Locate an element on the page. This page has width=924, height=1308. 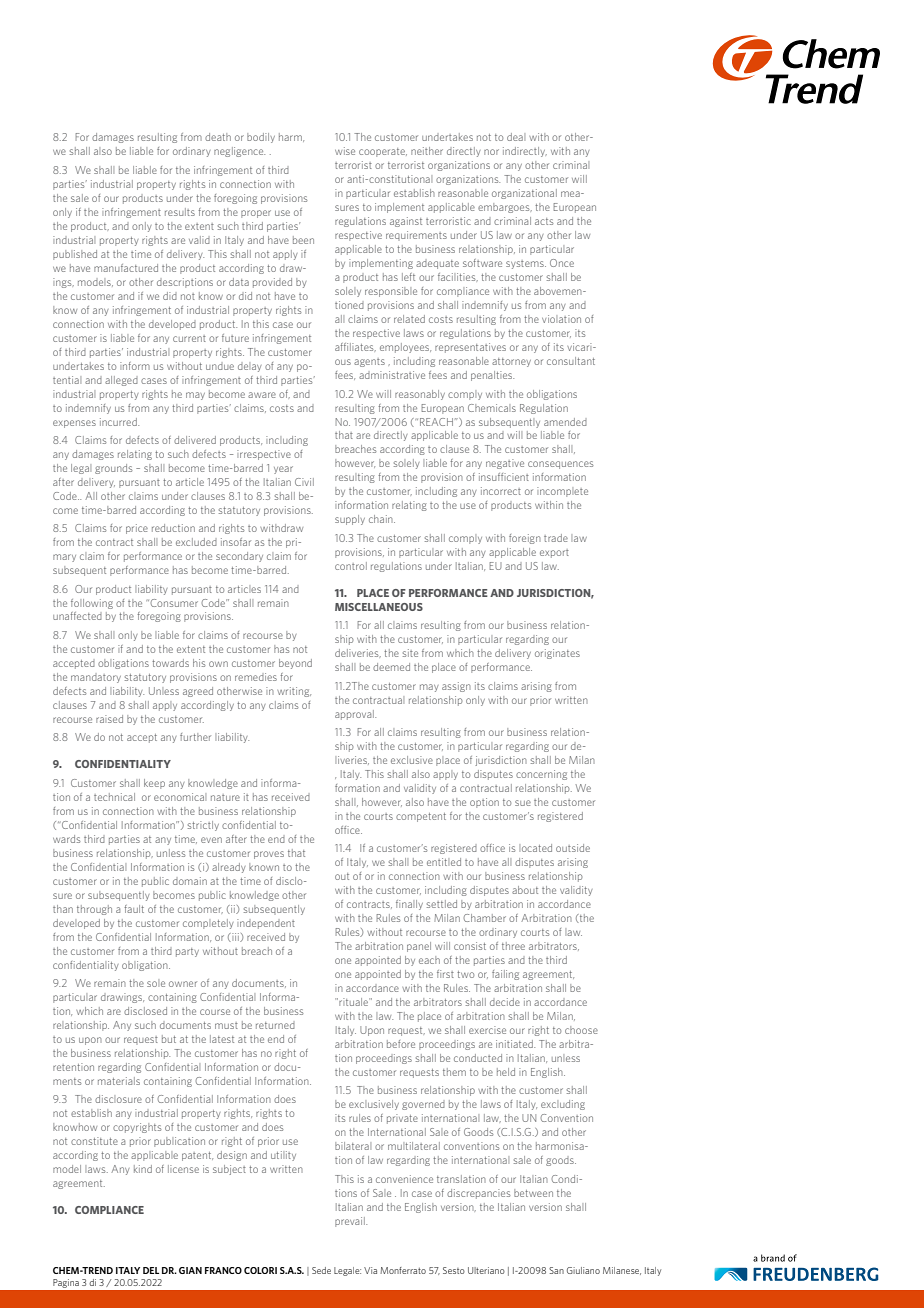
writing is located at coordinates (294, 692).
